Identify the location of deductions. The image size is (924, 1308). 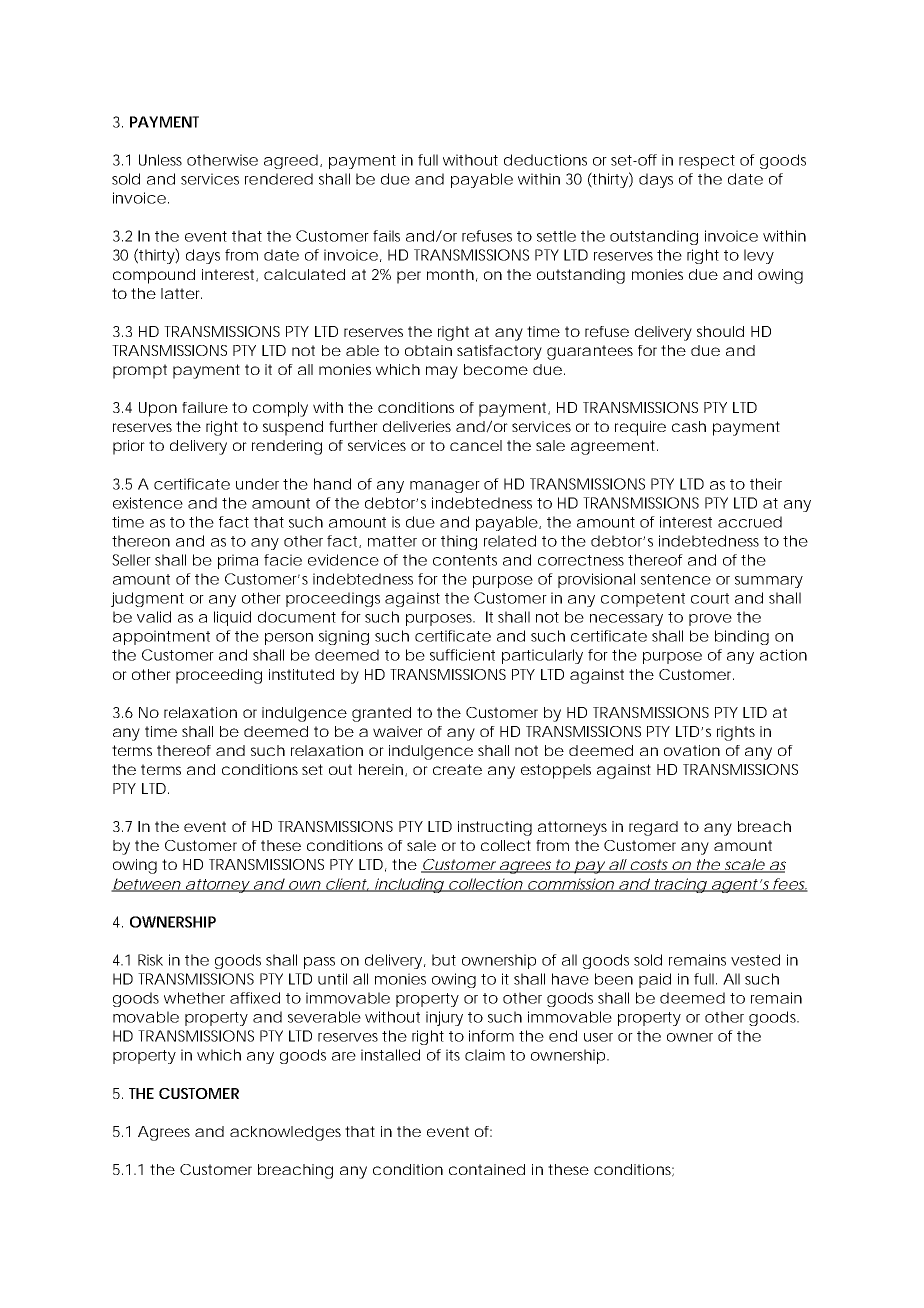
(545, 160).
